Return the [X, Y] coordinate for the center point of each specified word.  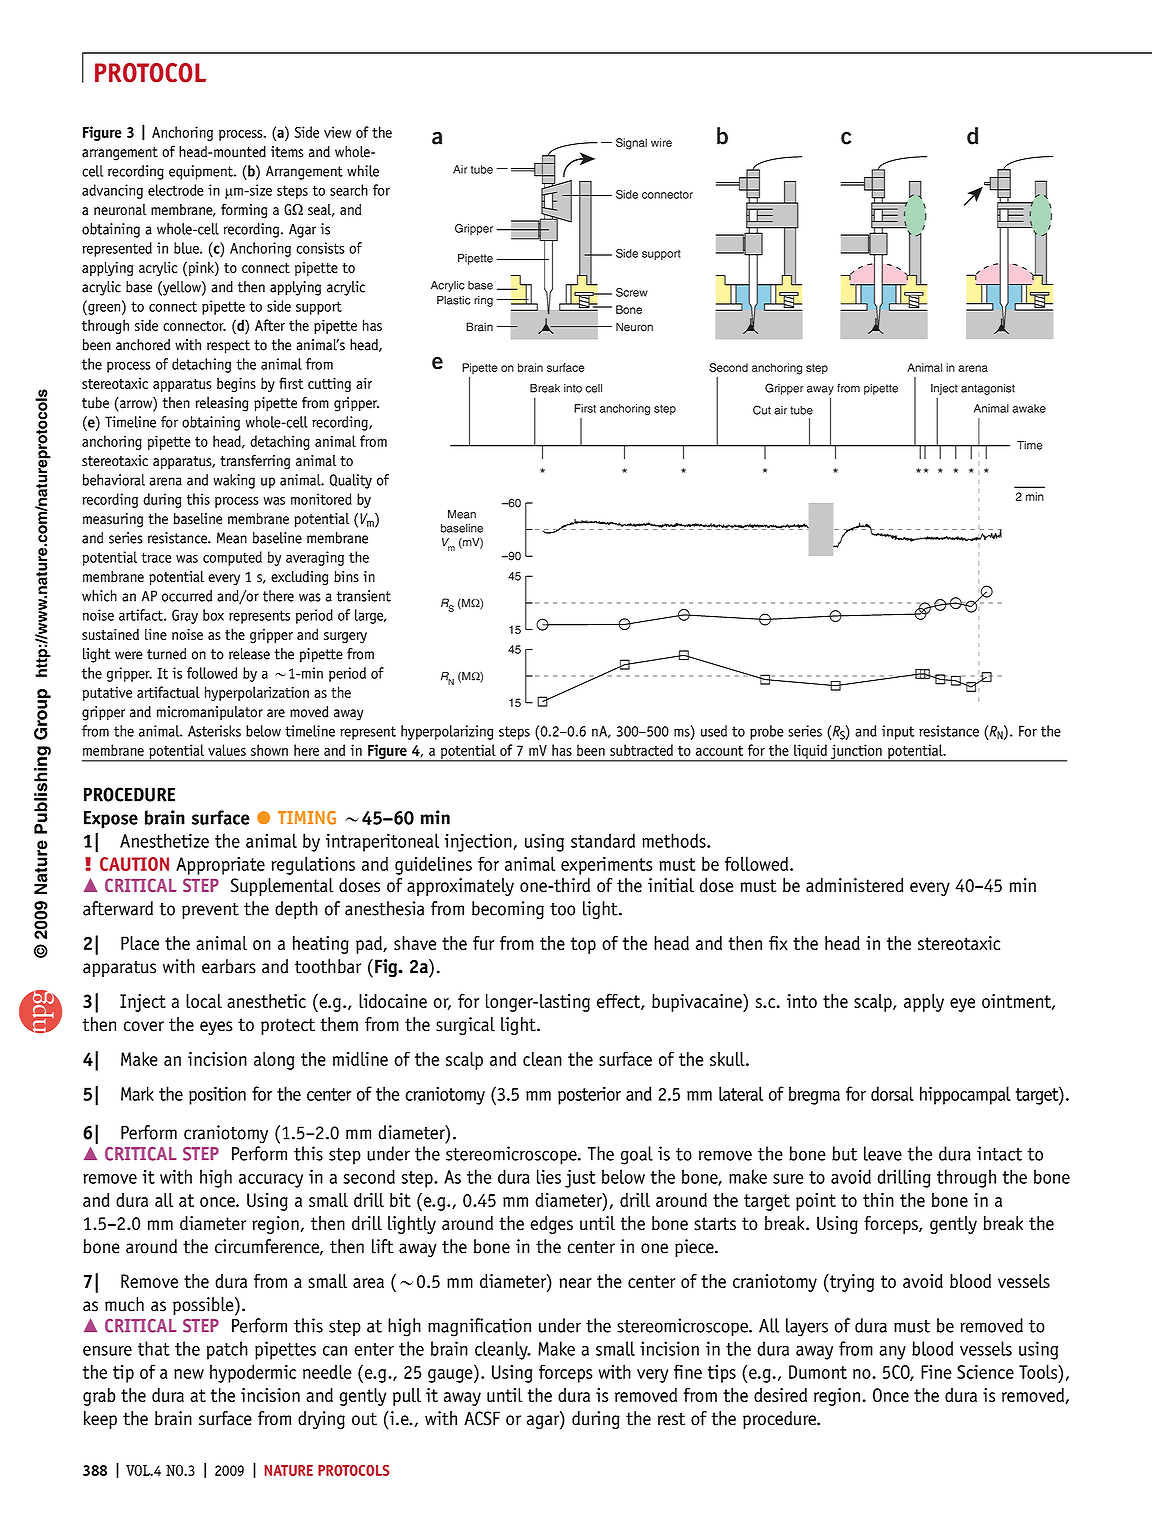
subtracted [641, 750]
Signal [631, 144]
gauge [451, 1376]
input [898, 732]
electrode [176, 190]
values [227, 750]
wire [661, 142]
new [189, 1374]
